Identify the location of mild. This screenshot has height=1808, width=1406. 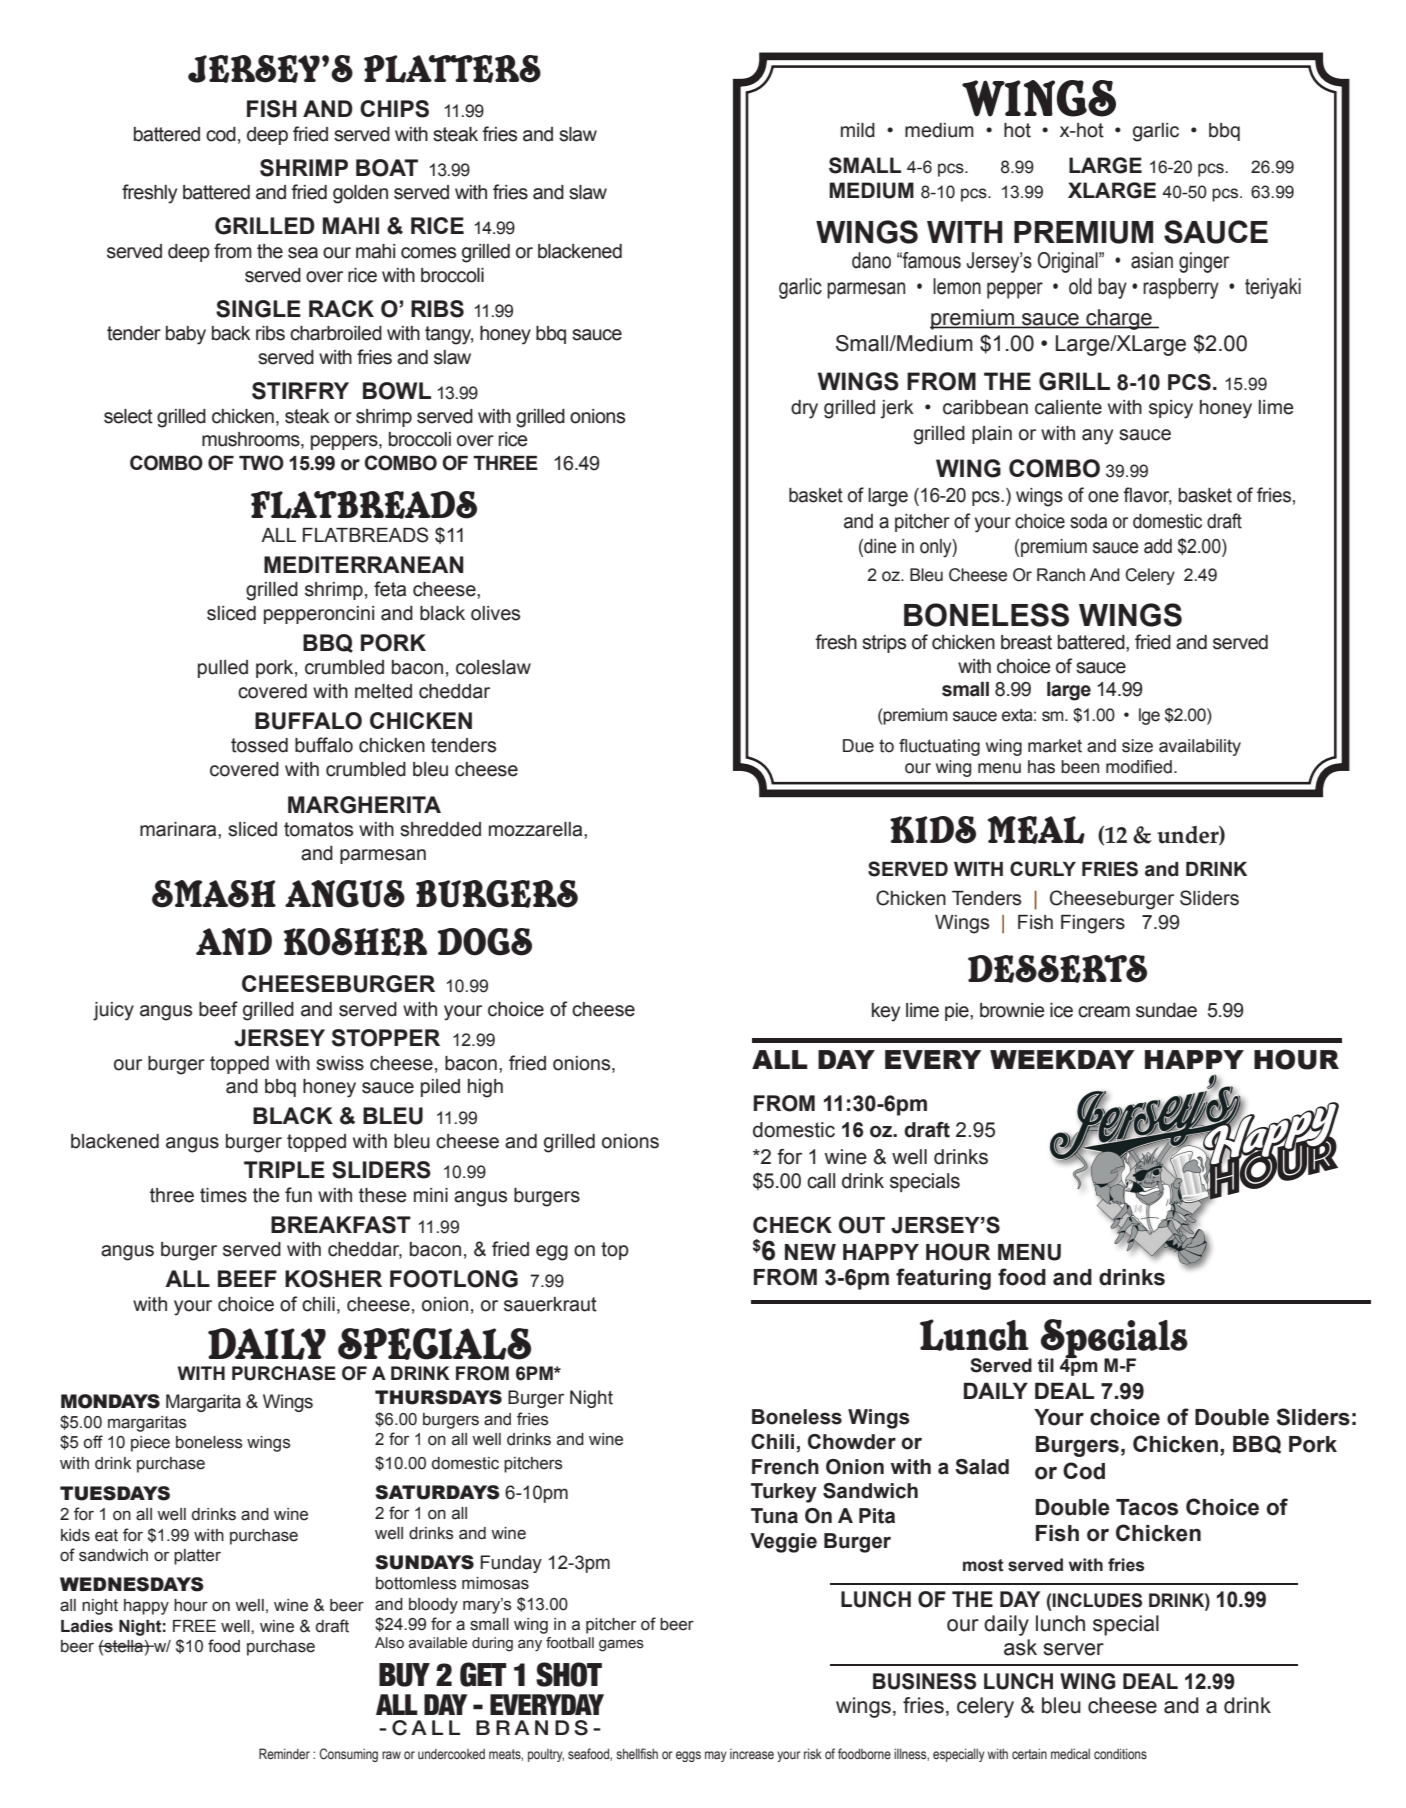
(858, 130).
